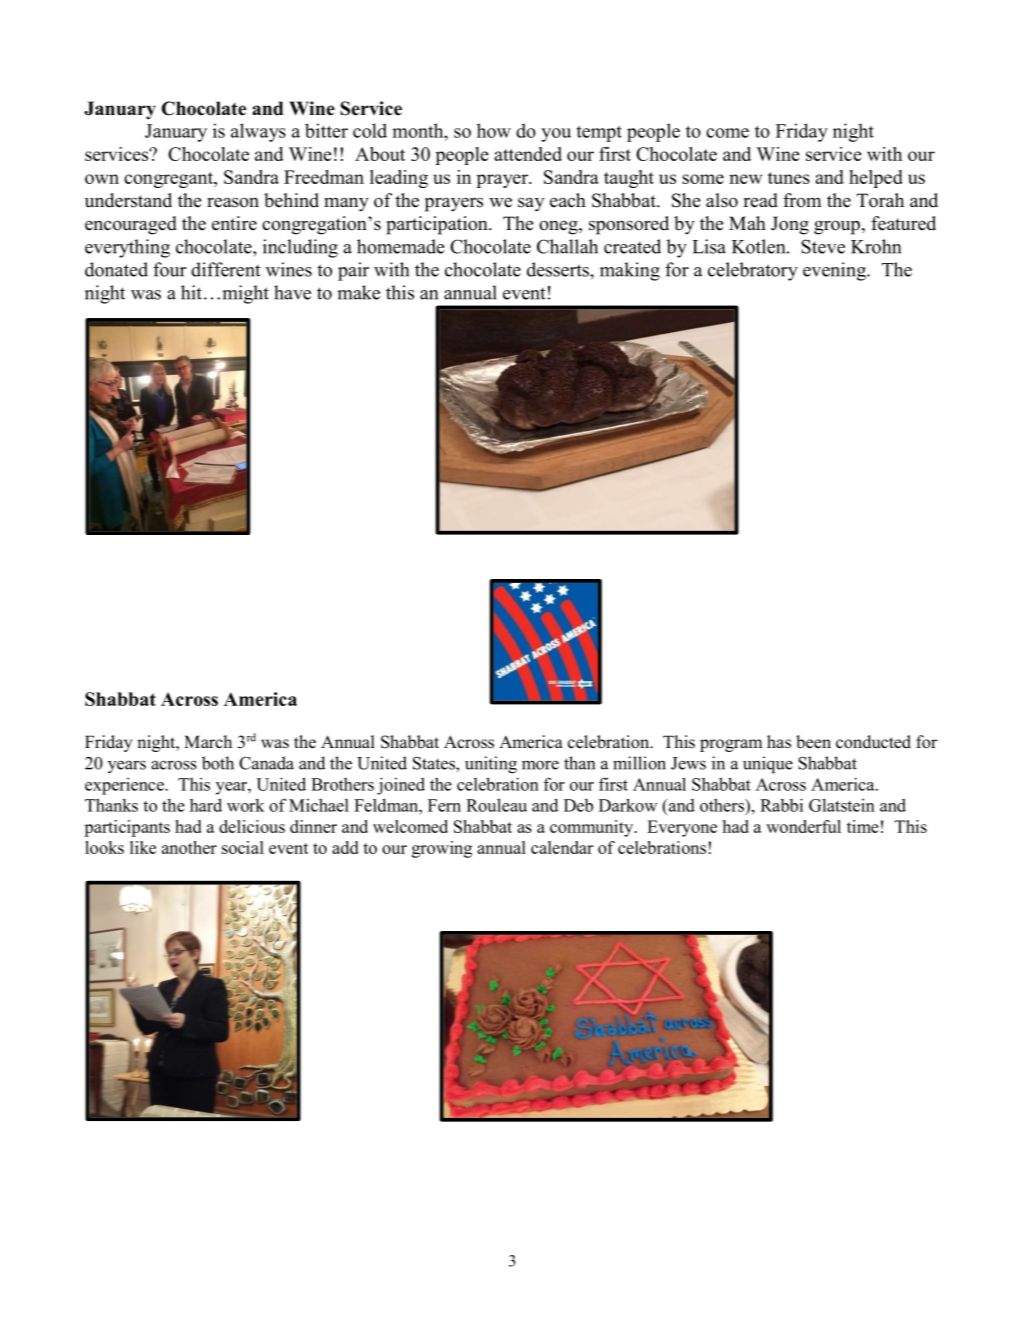 The image size is (1025, 1326). Describe the element at coordinates (835, 271) in the image. I see `evening` at that location.
